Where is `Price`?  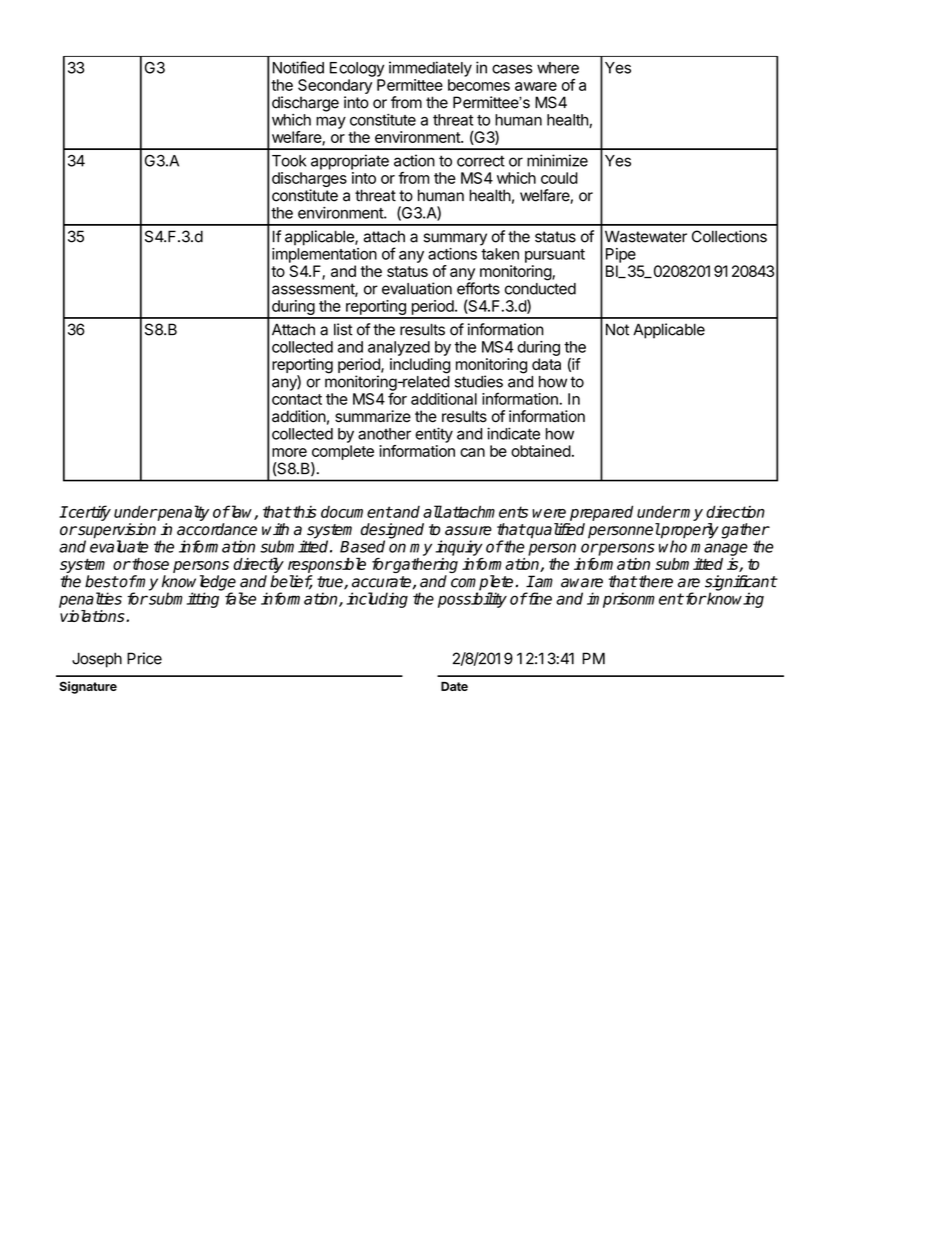
Price is located at coordinates (144, 658).
